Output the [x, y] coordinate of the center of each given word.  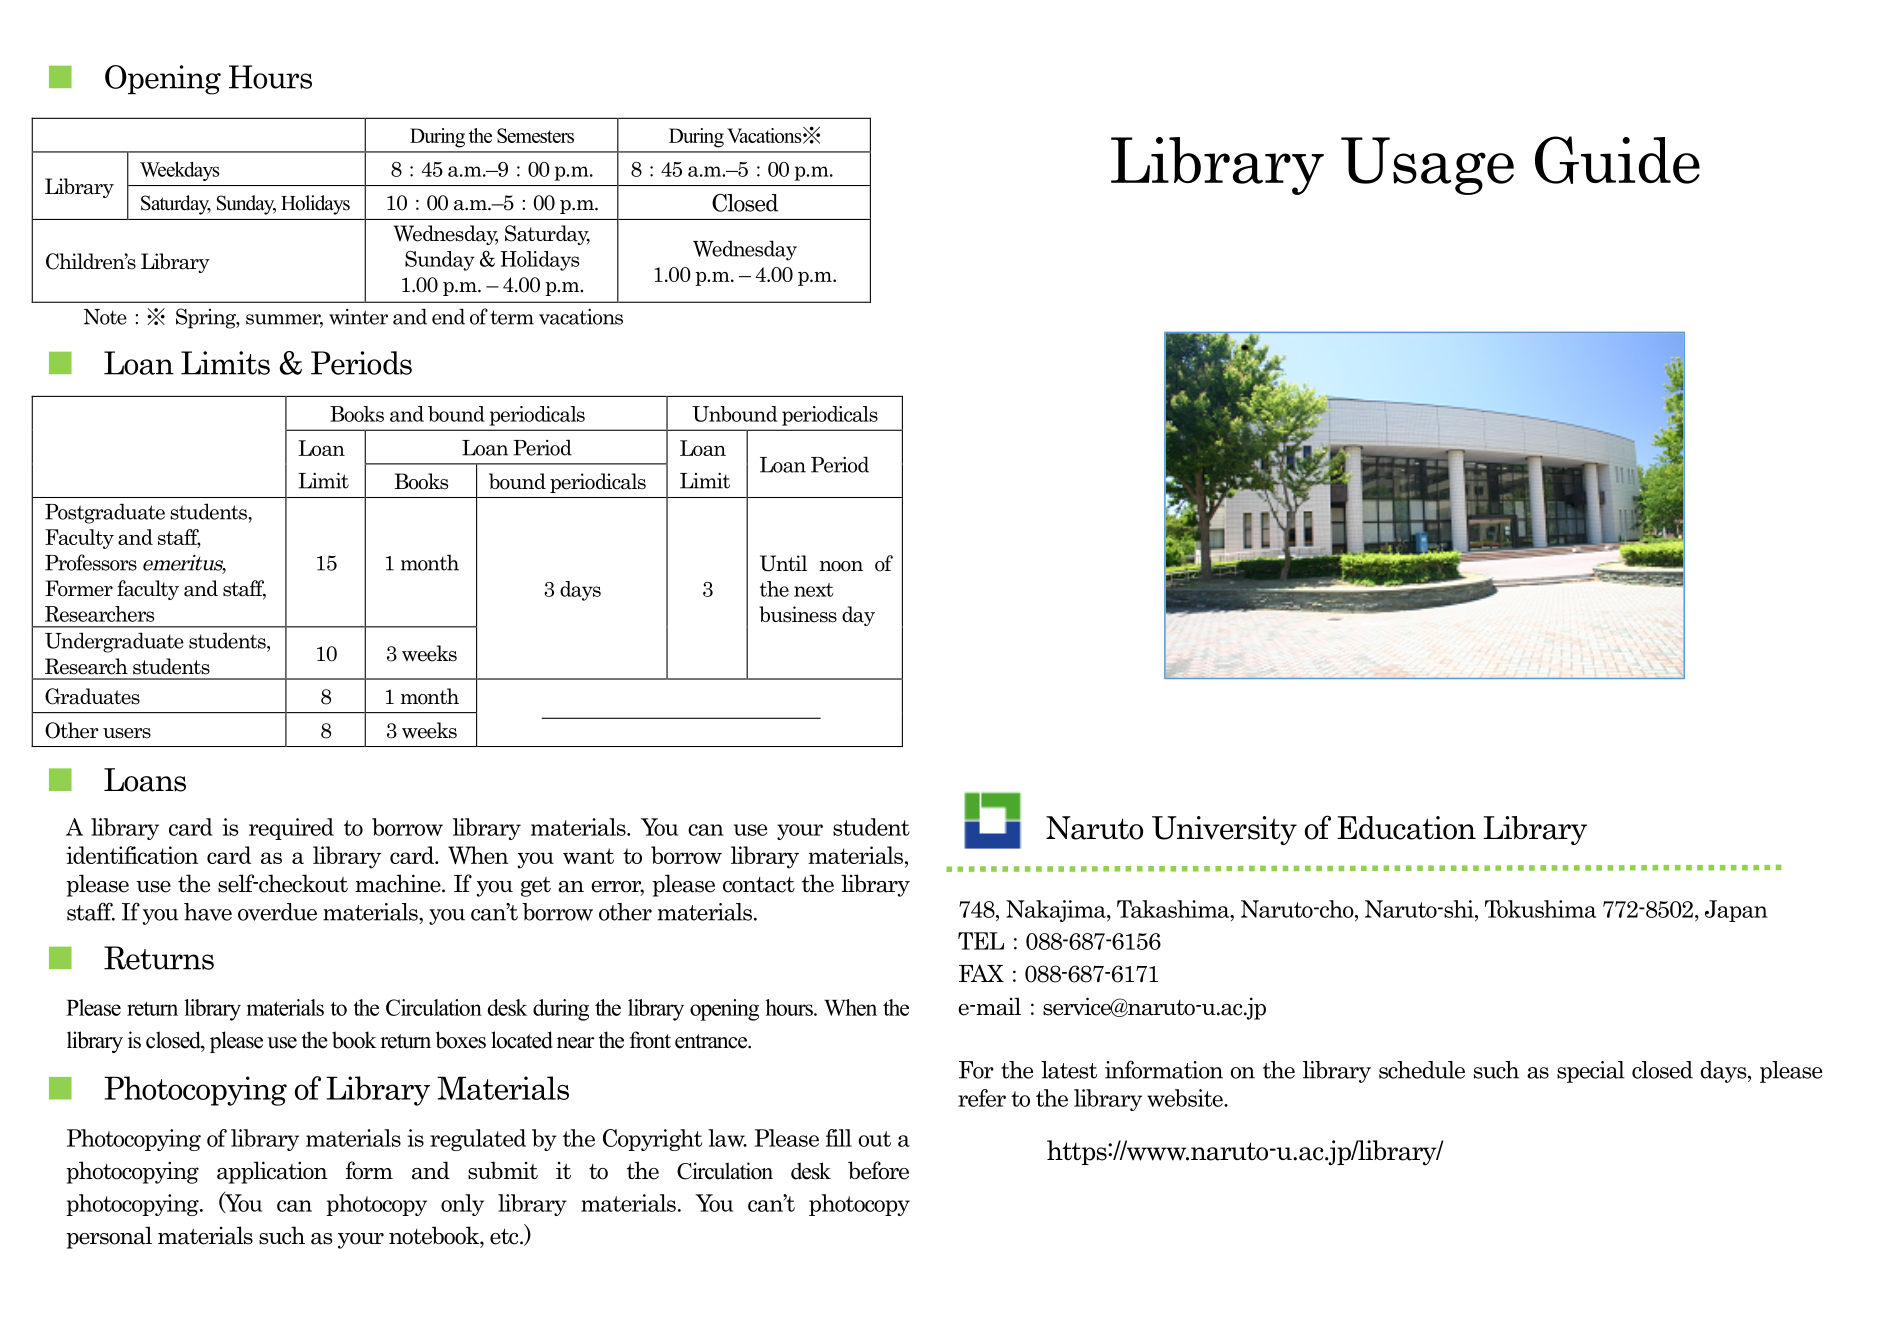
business [798, 614]
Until [783, 563]
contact [759, 885]
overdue [277, 912]
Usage [1427, 166]
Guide [1617, 160]
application [272, 1172]
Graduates [92, 696]
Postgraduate [105, 513]
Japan [1736, 911]
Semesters [535, 135]
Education [1407, 828]
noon [841, 566]
